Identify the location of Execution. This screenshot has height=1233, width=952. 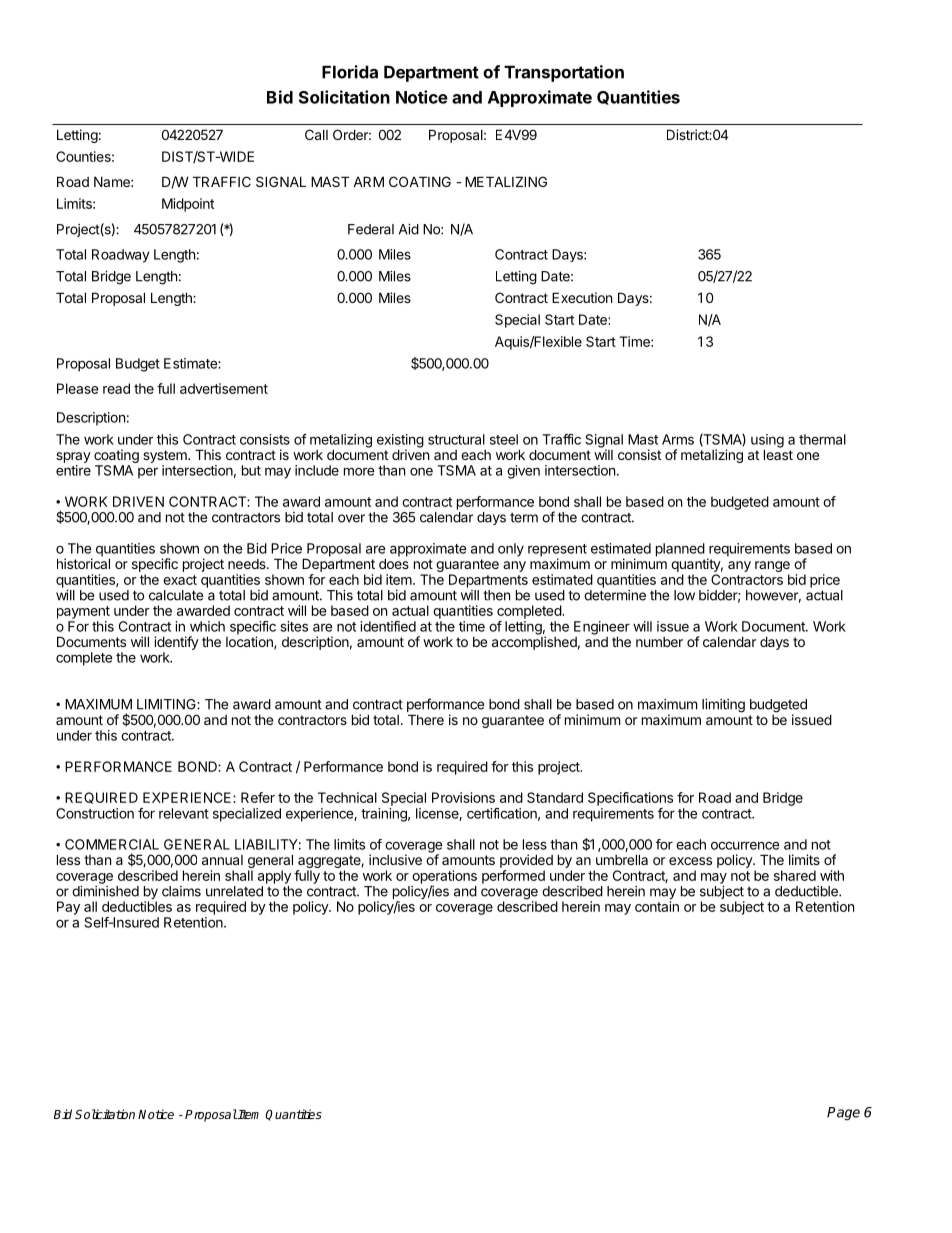
(582, 297).
